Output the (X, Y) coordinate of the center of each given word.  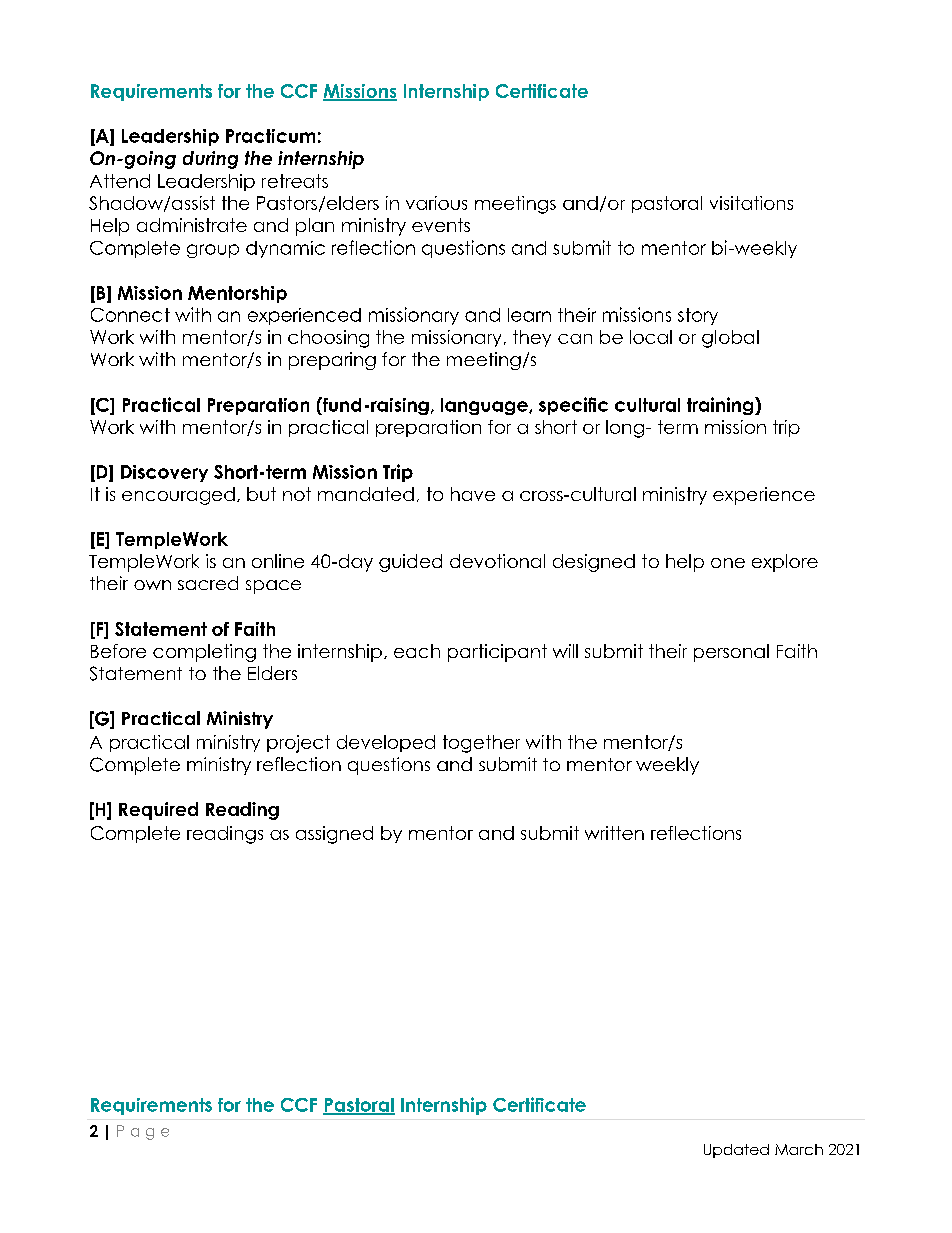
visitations (751, 203)
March (799, 1149)
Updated (736, 1151)
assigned (334, 835)
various (436, 203)
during (210, 160)
